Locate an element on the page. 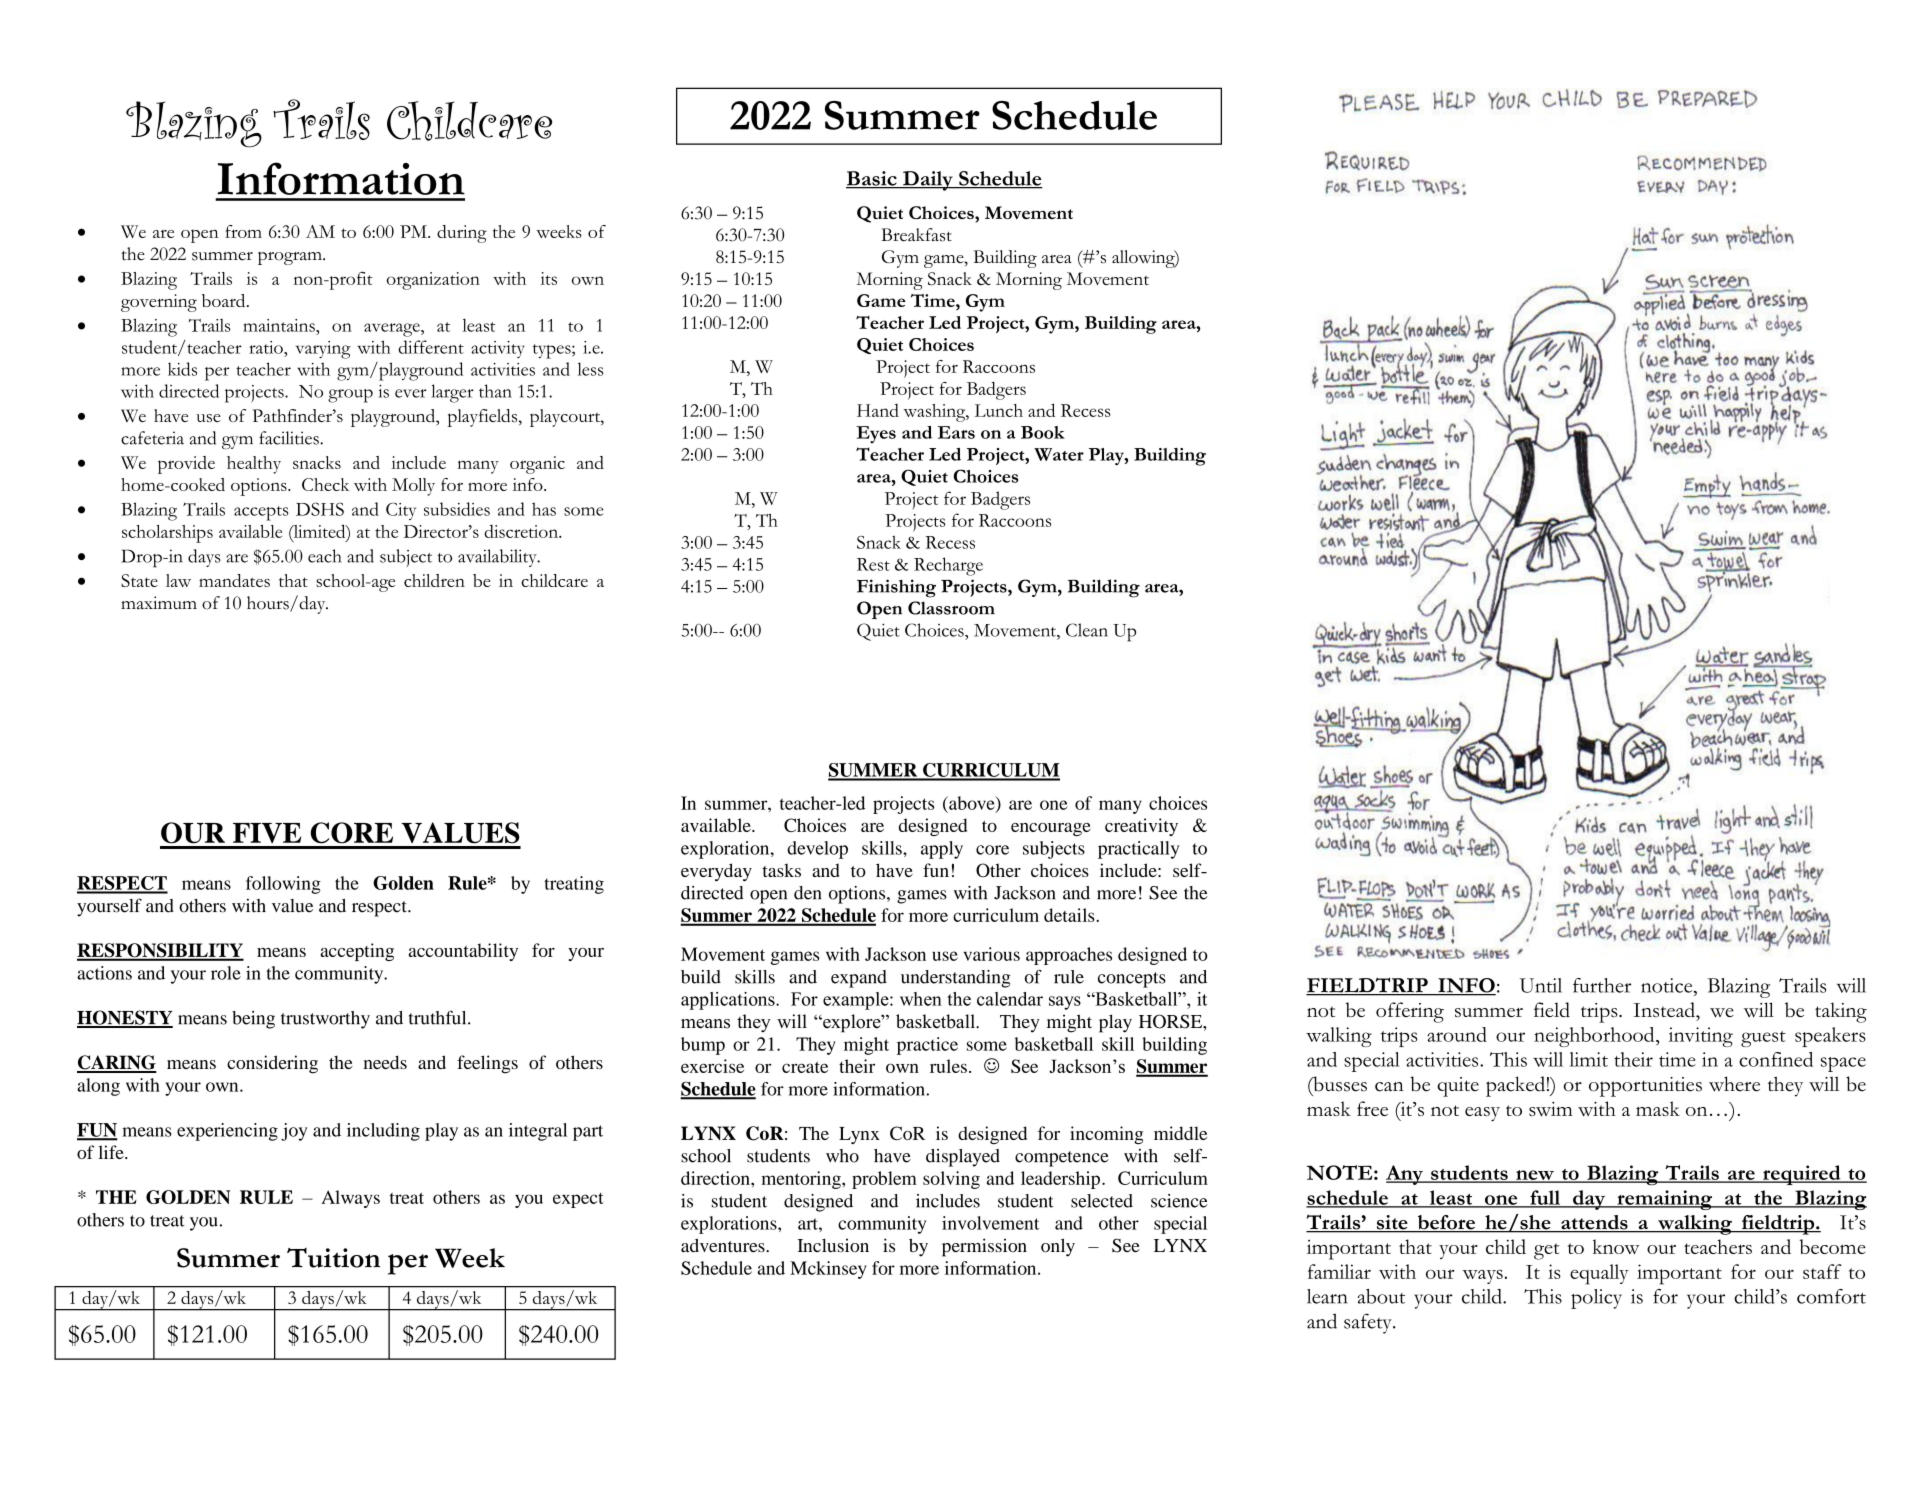 The height and width of the image is (1493, 1932). Check is located at coordinates (325, 484).
